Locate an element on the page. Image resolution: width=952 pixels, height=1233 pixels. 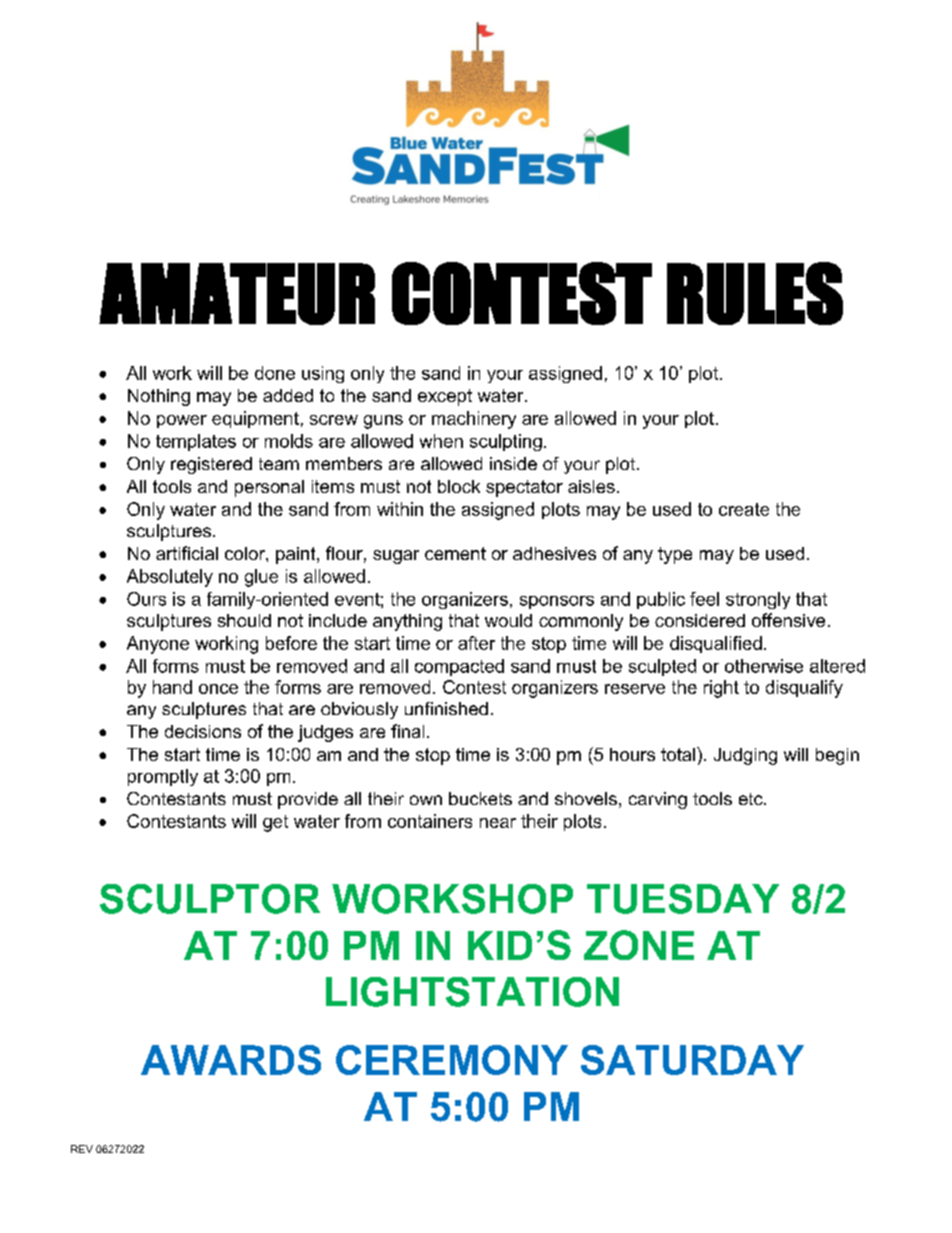
except is located at coordinates (445, 397).
